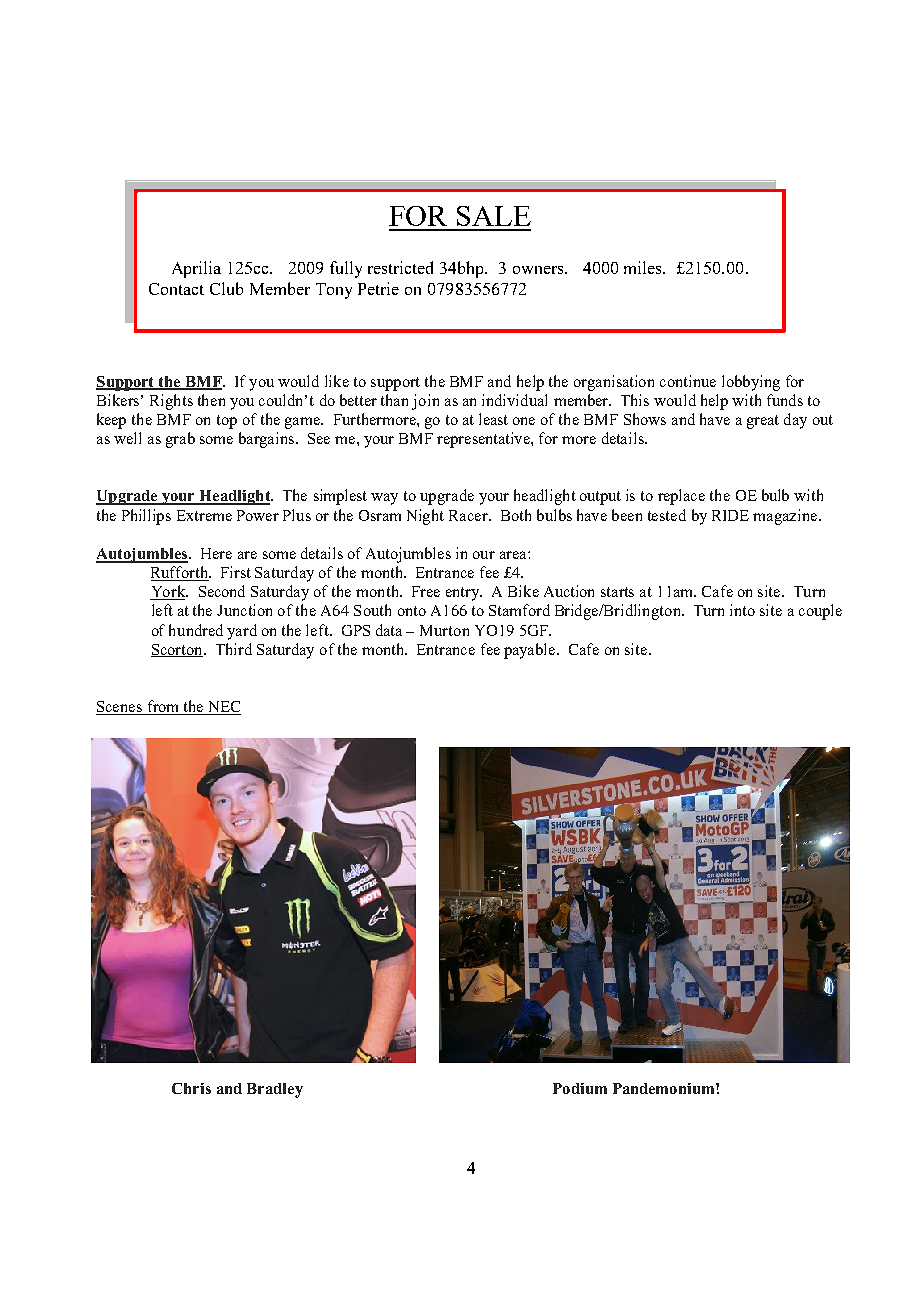  What do you see at coordinates (176, 289) in the image?
I see `Contact` at bounding box center [176, 289].
